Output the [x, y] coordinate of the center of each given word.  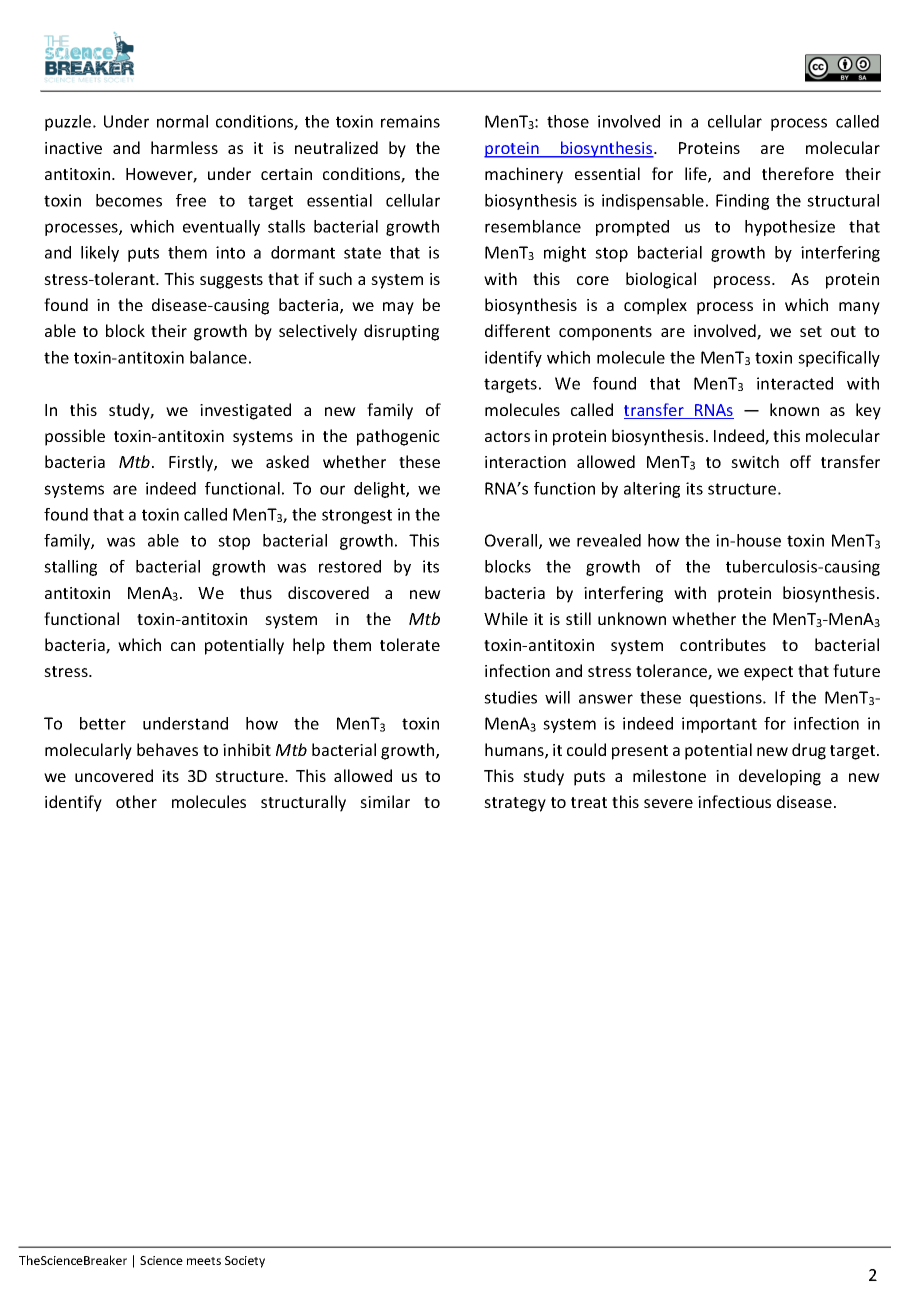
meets [204, 1261]
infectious [734, 801]
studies [510, 697]
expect [768, 673]
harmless [184, 147]
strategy [515, 804]
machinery [524, 175]
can [183, 646]
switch [755, 461]
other [136, 801]
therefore [798, 173]
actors [507, 436]
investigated [245, 411]
